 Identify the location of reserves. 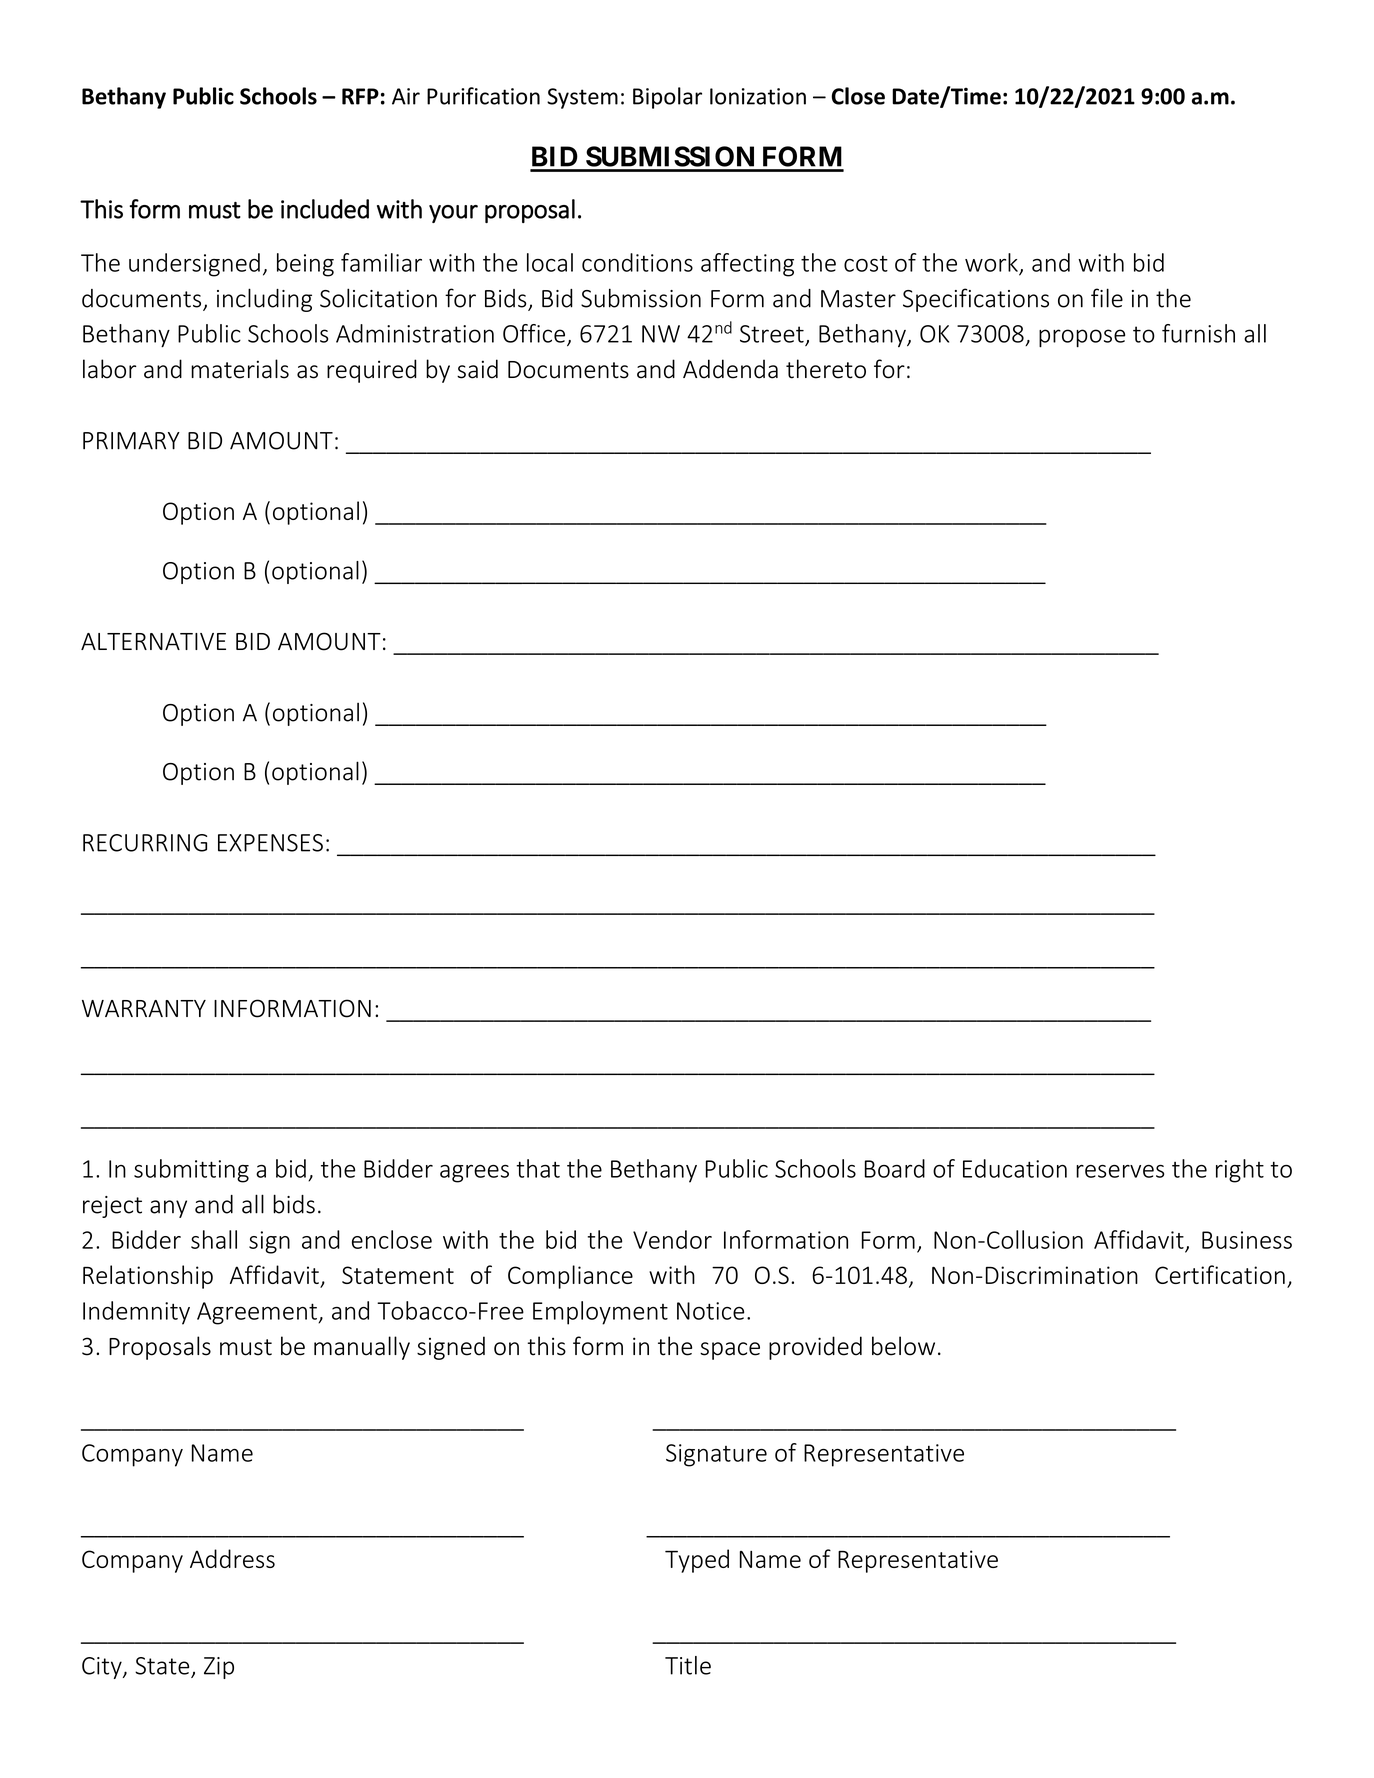
(1120, 1171).
